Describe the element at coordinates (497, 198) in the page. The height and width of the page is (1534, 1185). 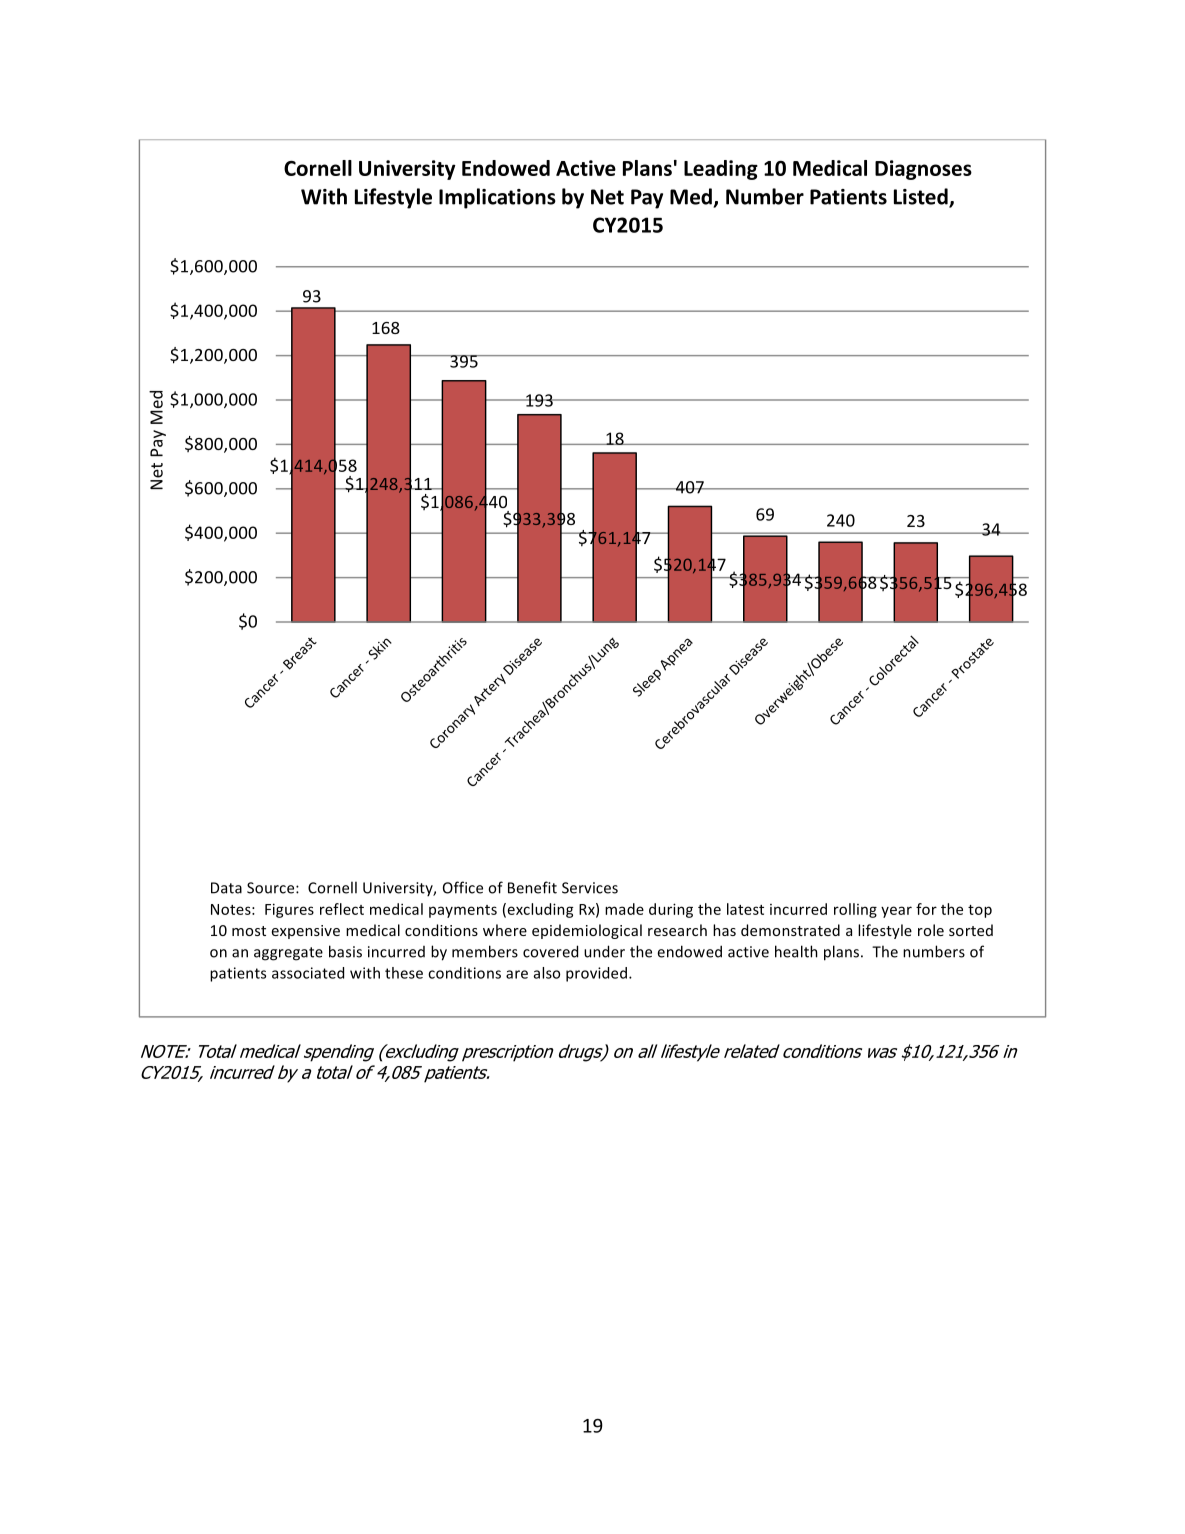
I see `Implications` at that location.
